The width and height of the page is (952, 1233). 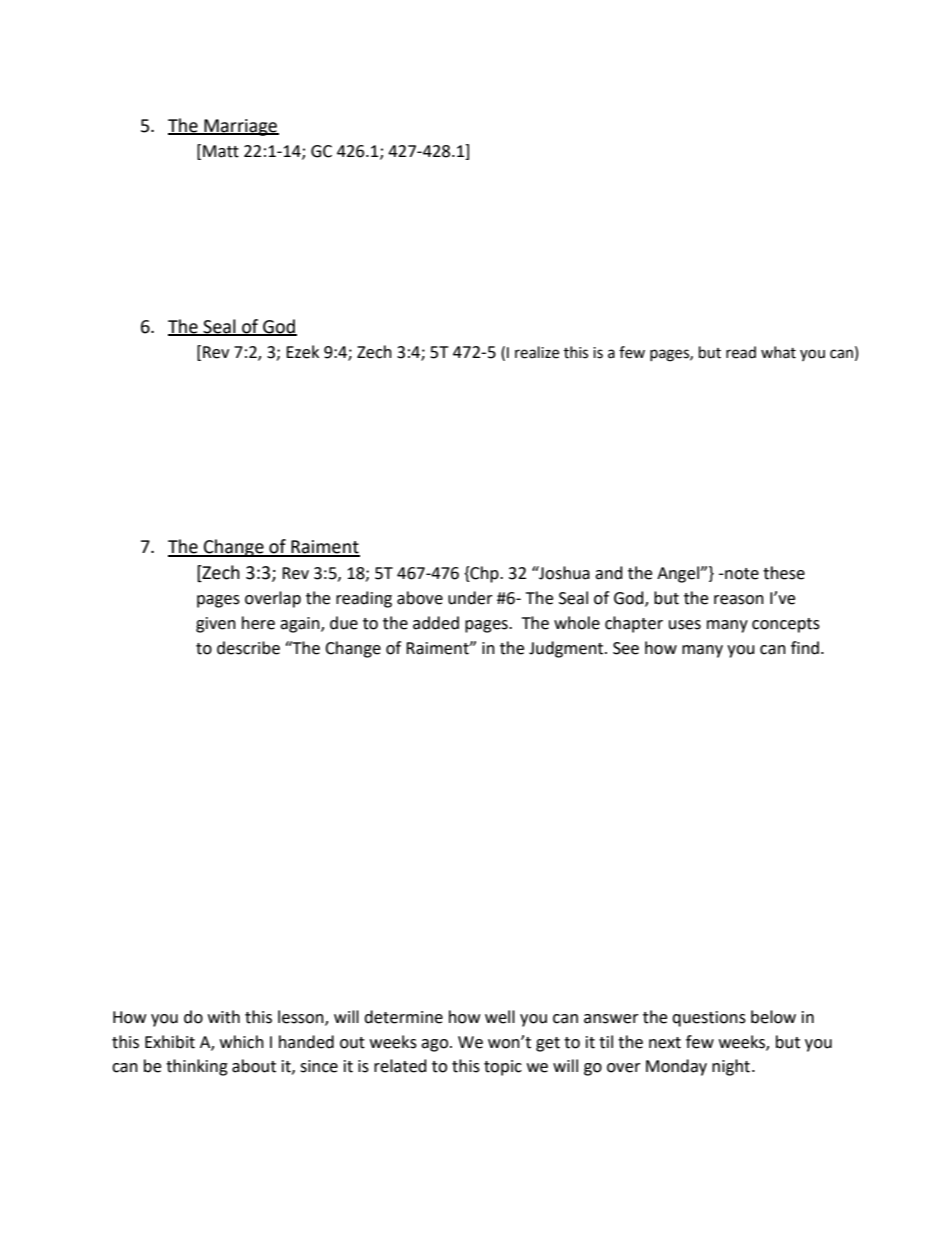 I want to click on well, so click(x=500, y=1017).
